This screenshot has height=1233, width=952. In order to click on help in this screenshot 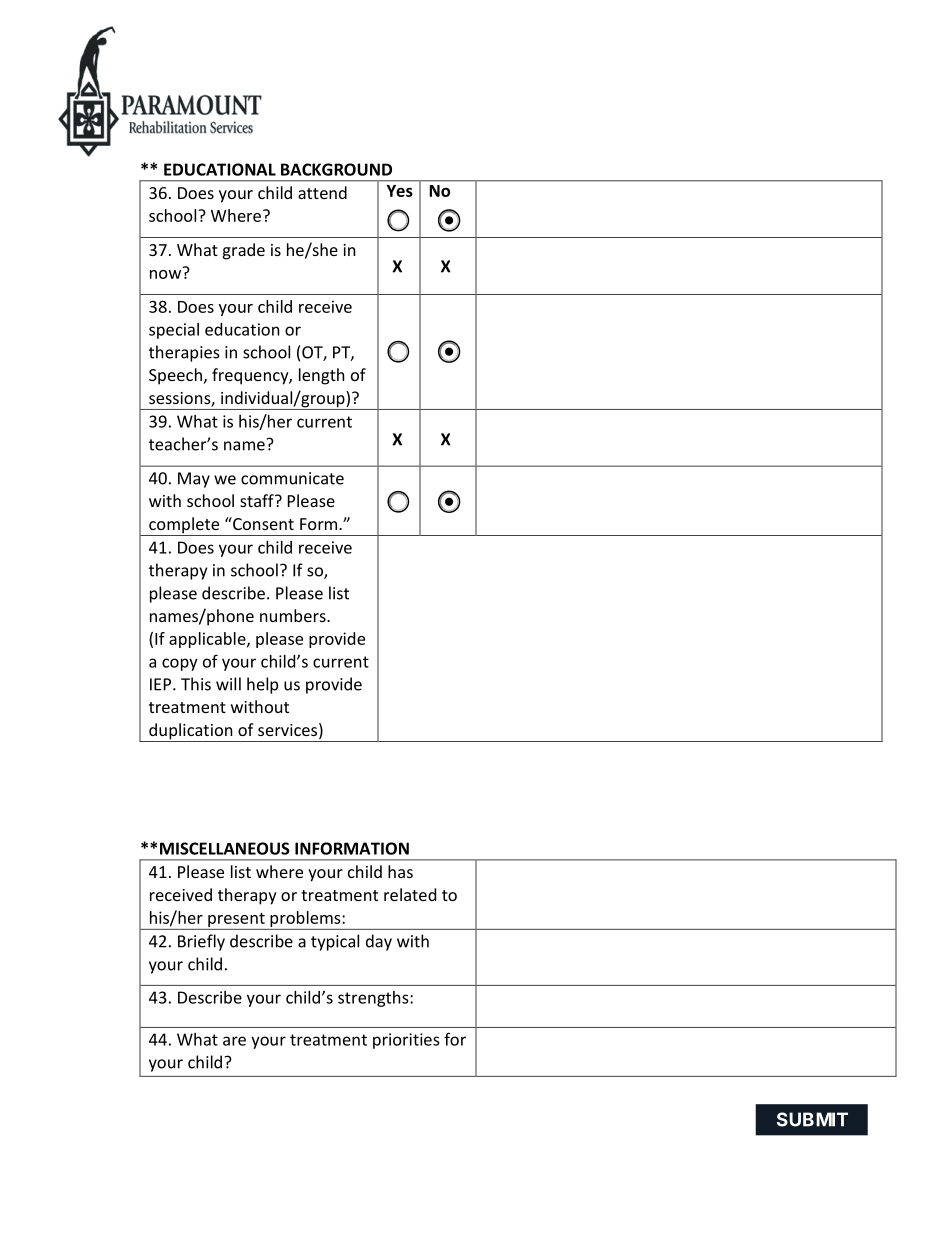, I will do `click(262, 685)`.
